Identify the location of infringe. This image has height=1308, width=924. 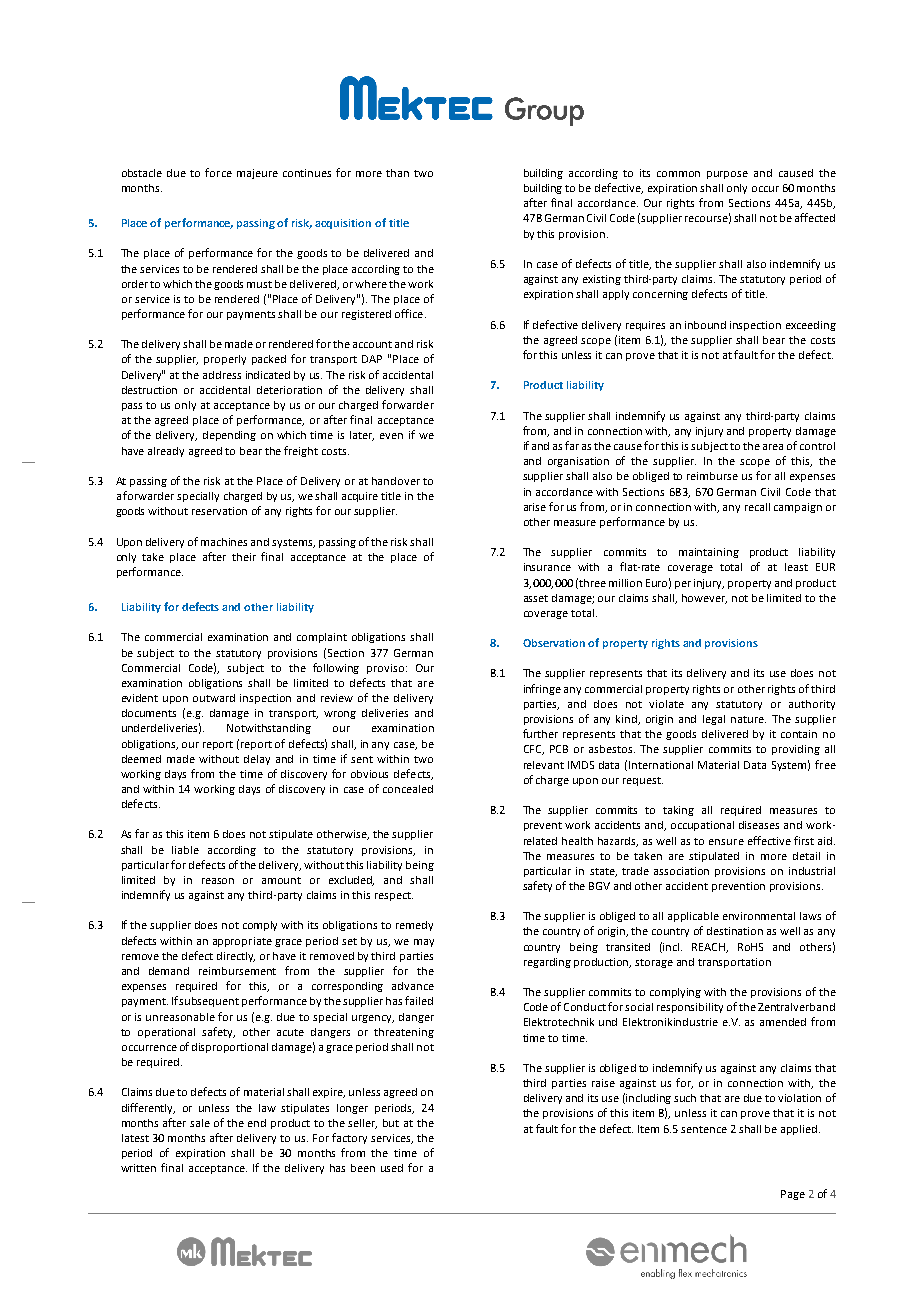
(542, 689).
